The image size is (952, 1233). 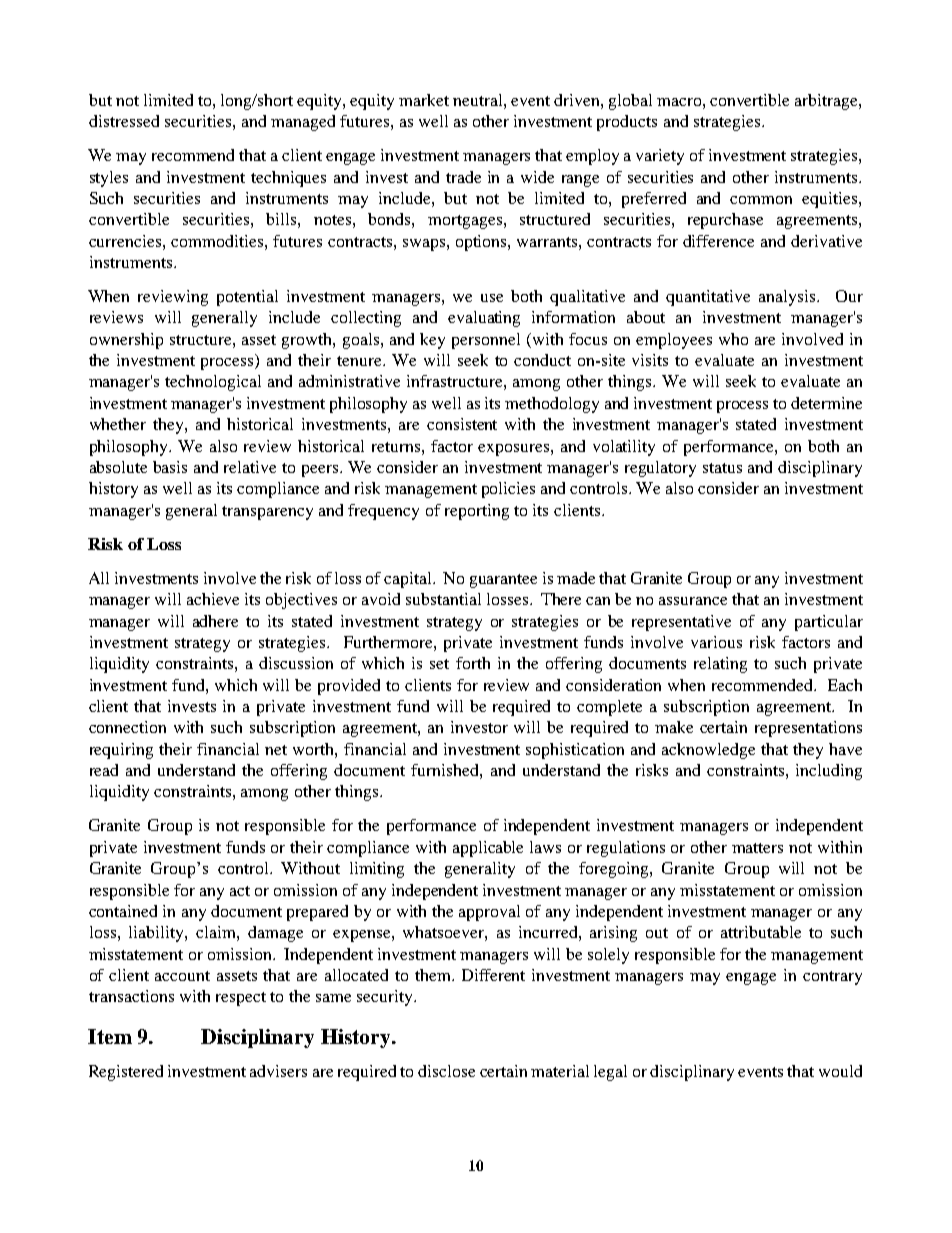 What do you see at coordinates (488, 849) in the image?
I see `applicable` at bounding box center [488, 849].
